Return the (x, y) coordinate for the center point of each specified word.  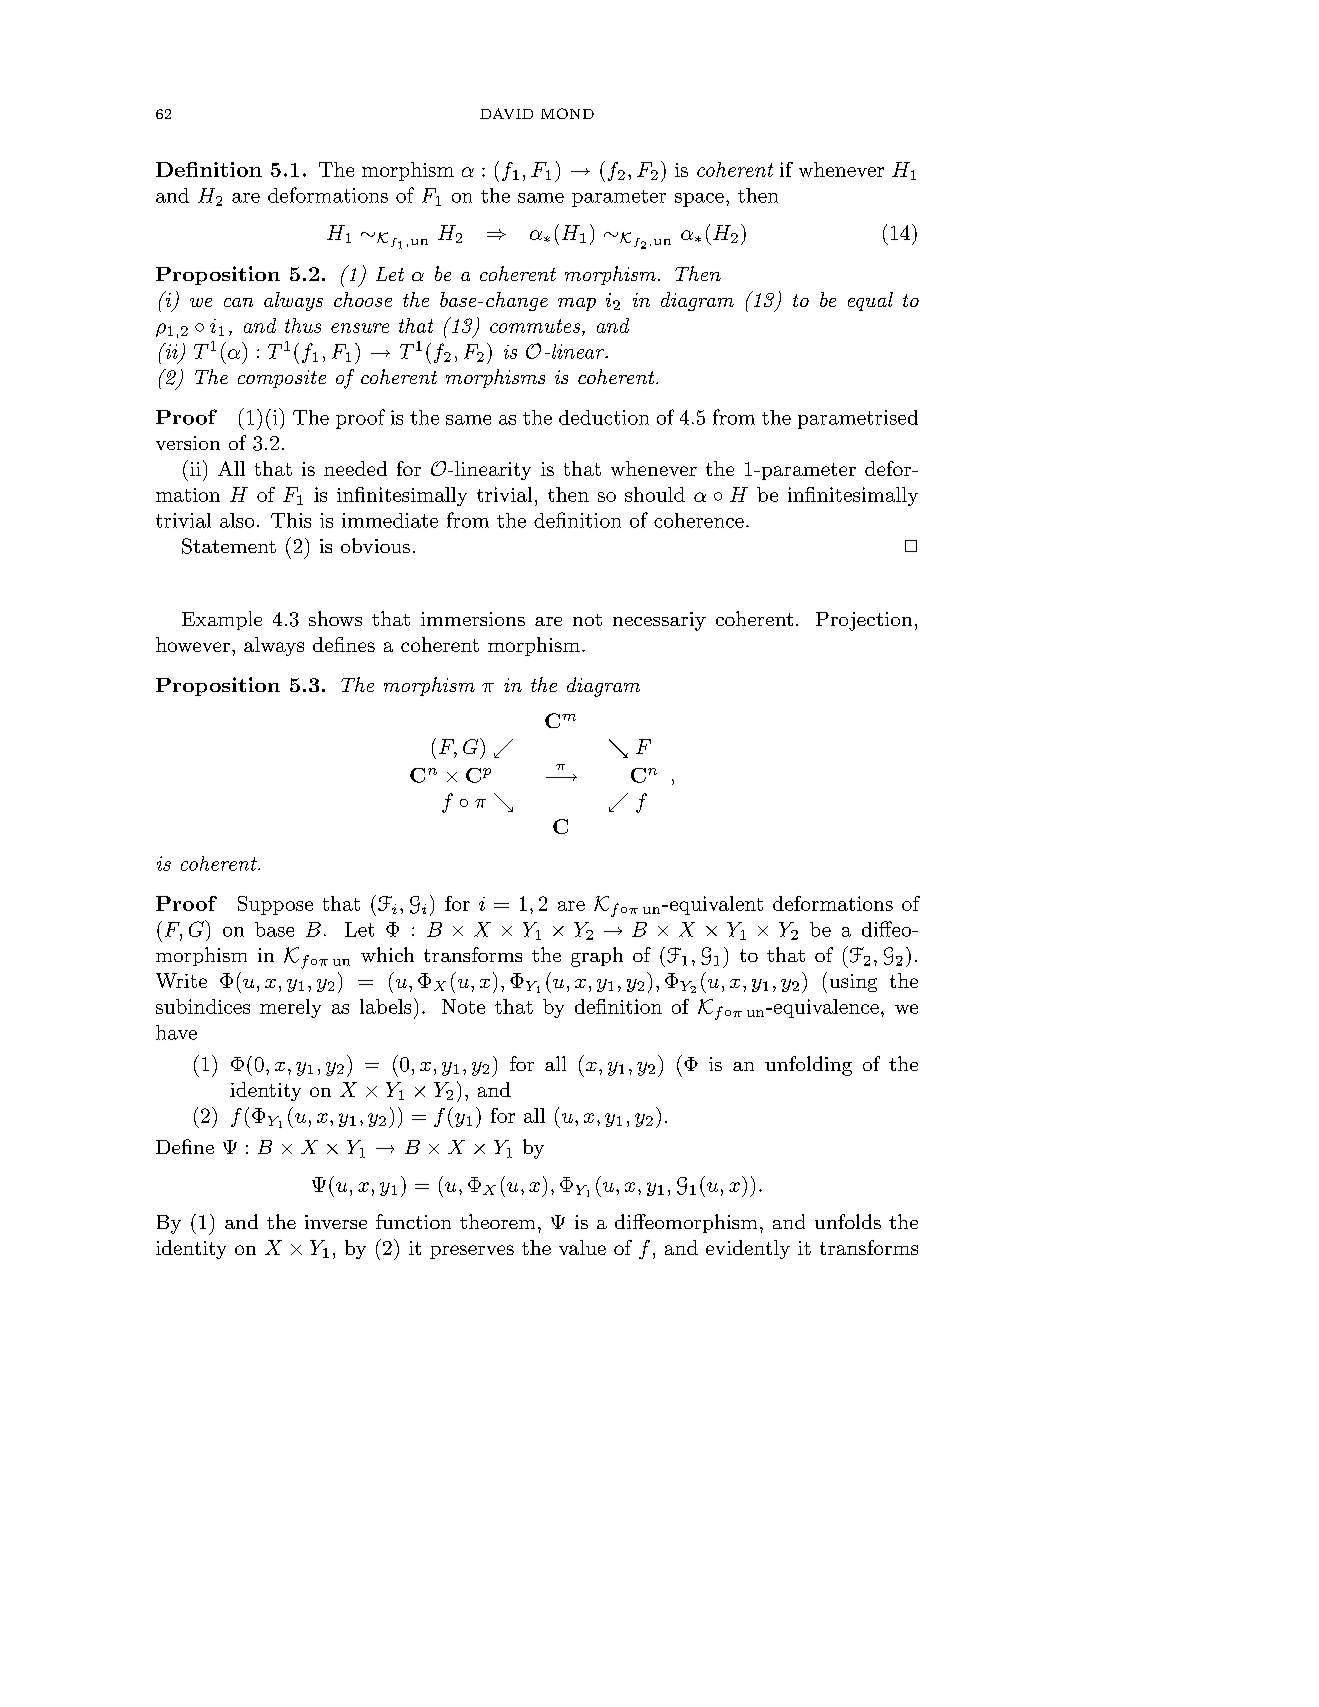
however (193, 644)
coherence (699, 520)
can (238, 302)
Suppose (275, 905)
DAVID (506, 113)
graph (597, 957)
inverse (336, 1222)
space (699, 200)
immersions (473, 619)
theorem (497, 1221)
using (853, 983)
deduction (604, 417)
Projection (864, 621)
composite (282, 379)
